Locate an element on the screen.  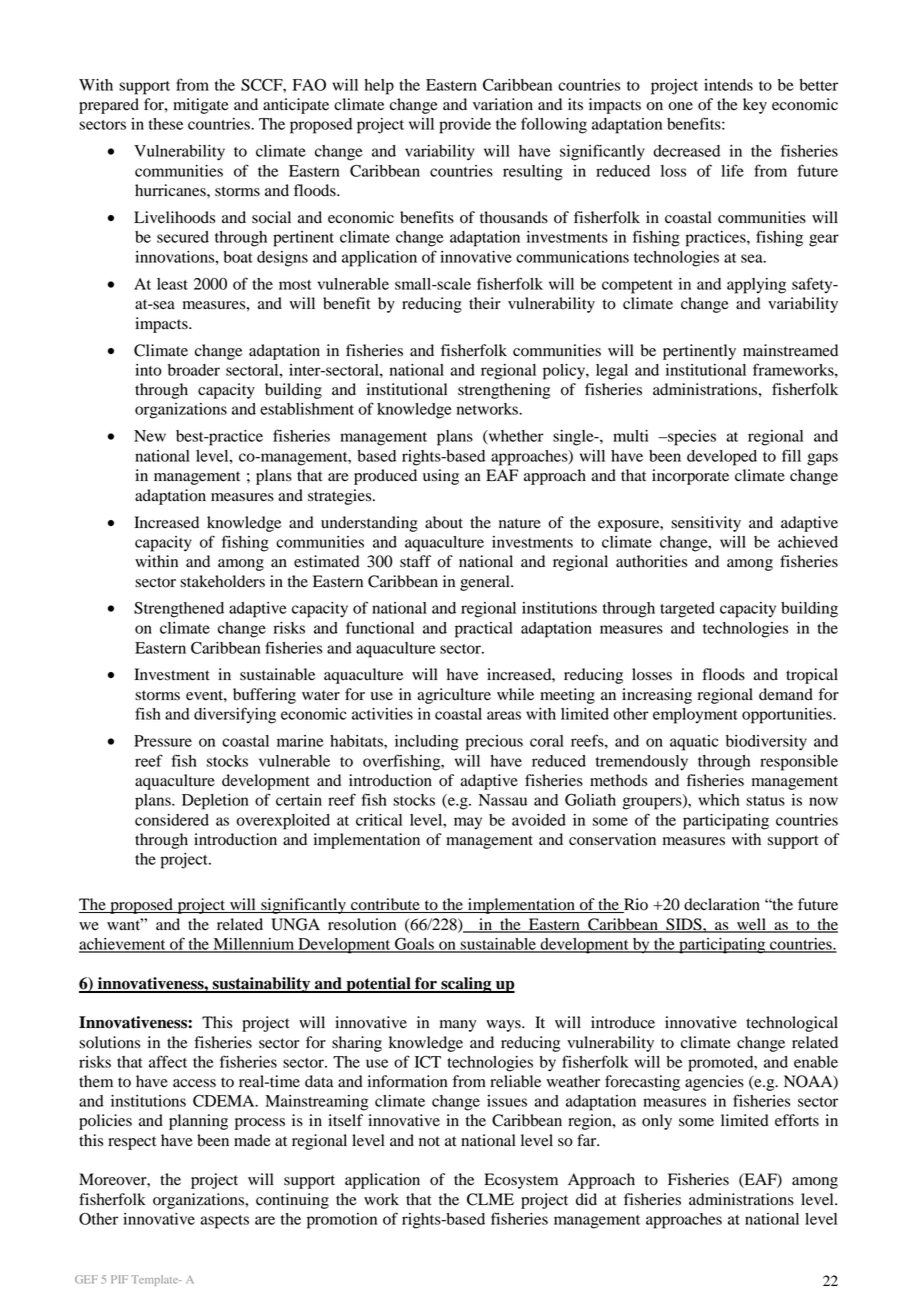
aspects is located at coordinates (224, 1222).
